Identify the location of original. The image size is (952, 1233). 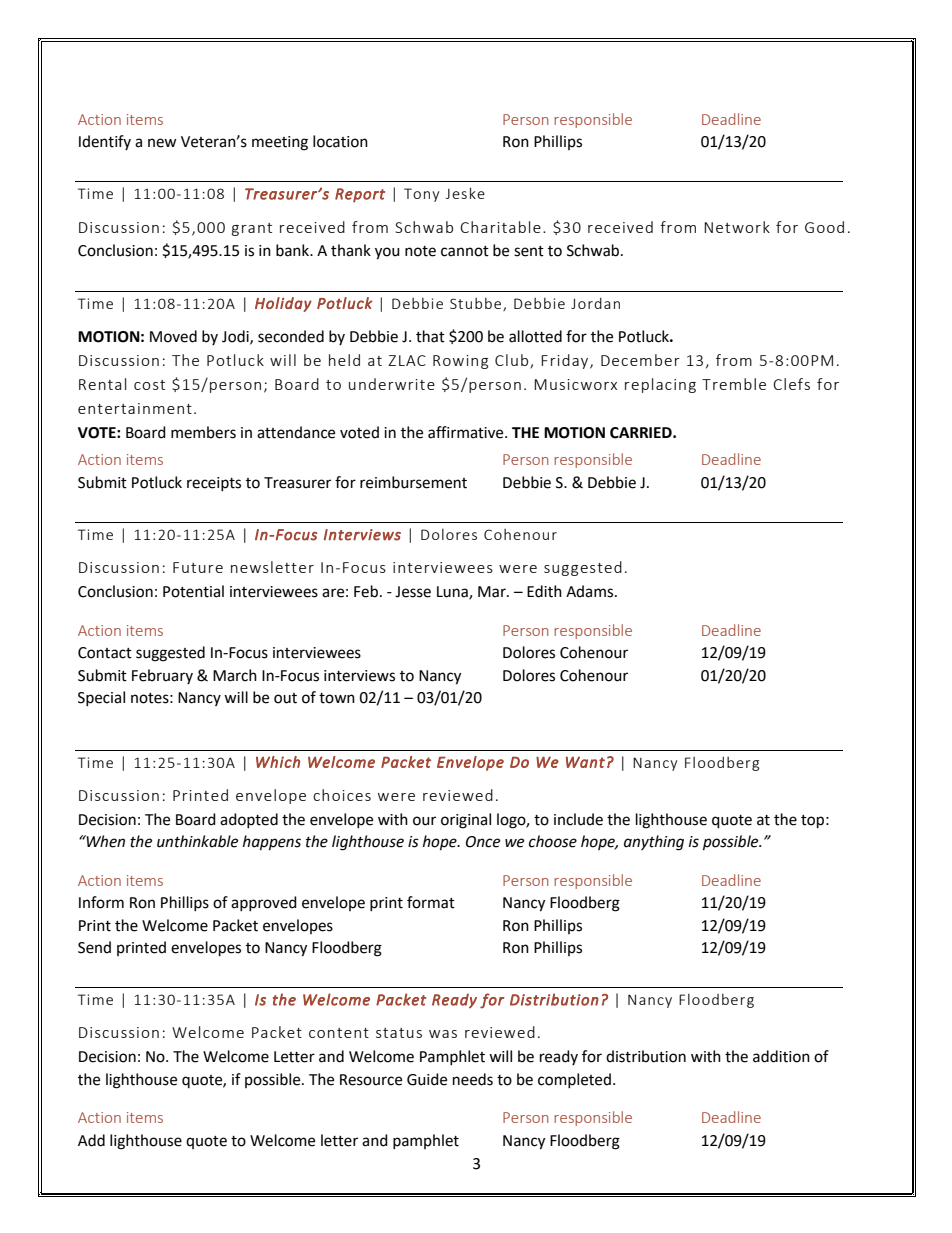
(466, 821).
